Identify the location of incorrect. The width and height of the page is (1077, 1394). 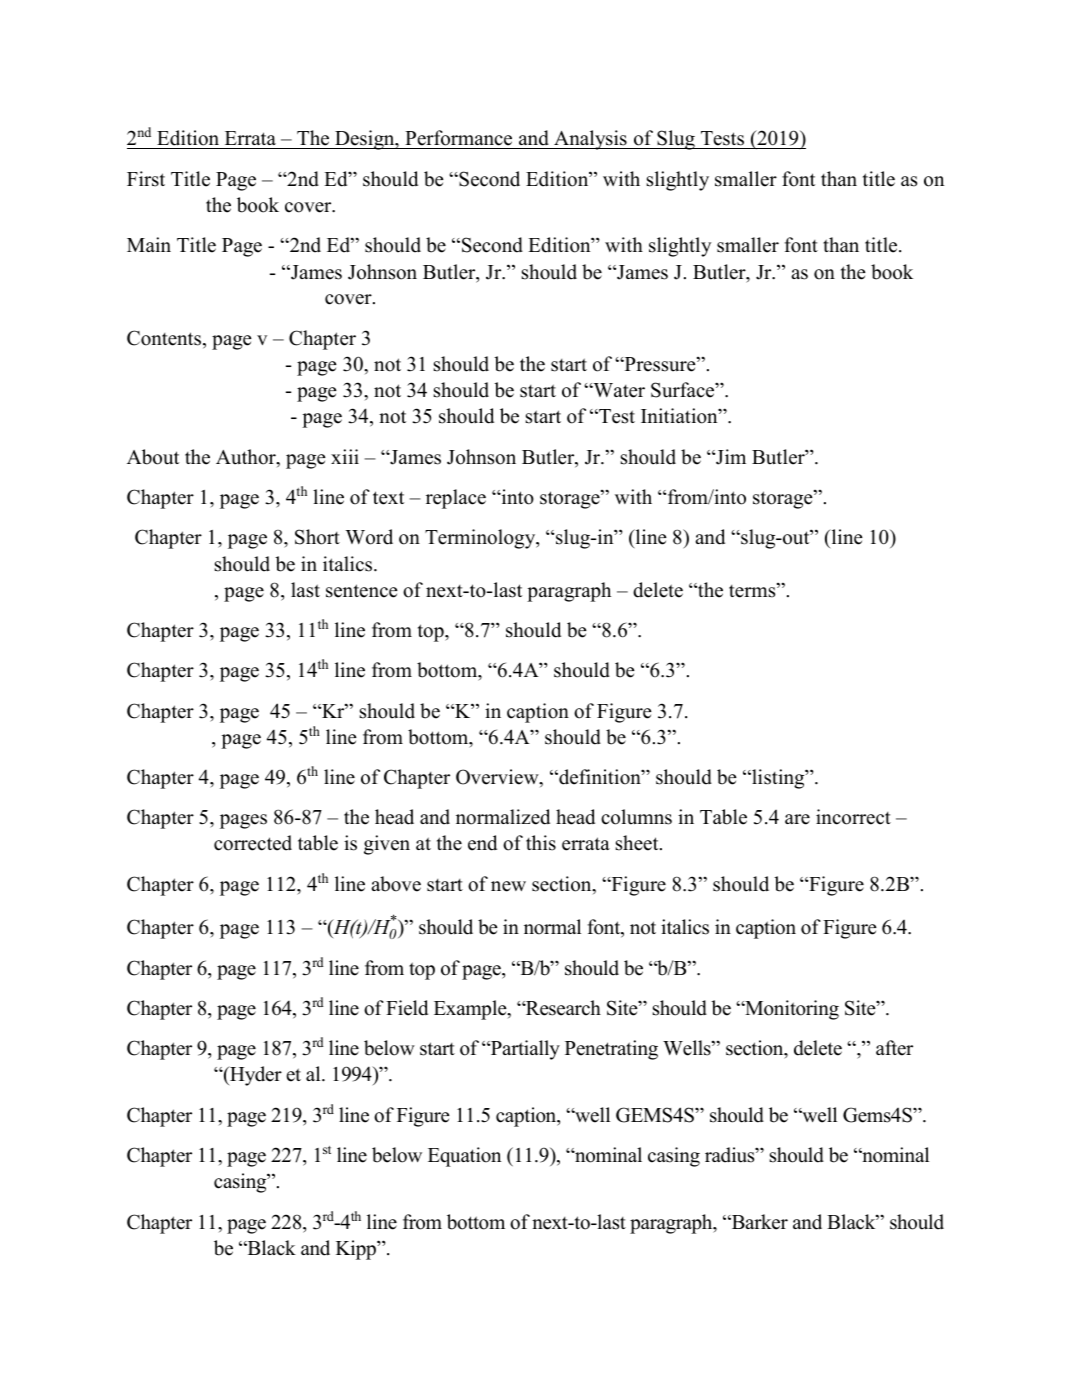
(853, 817).
